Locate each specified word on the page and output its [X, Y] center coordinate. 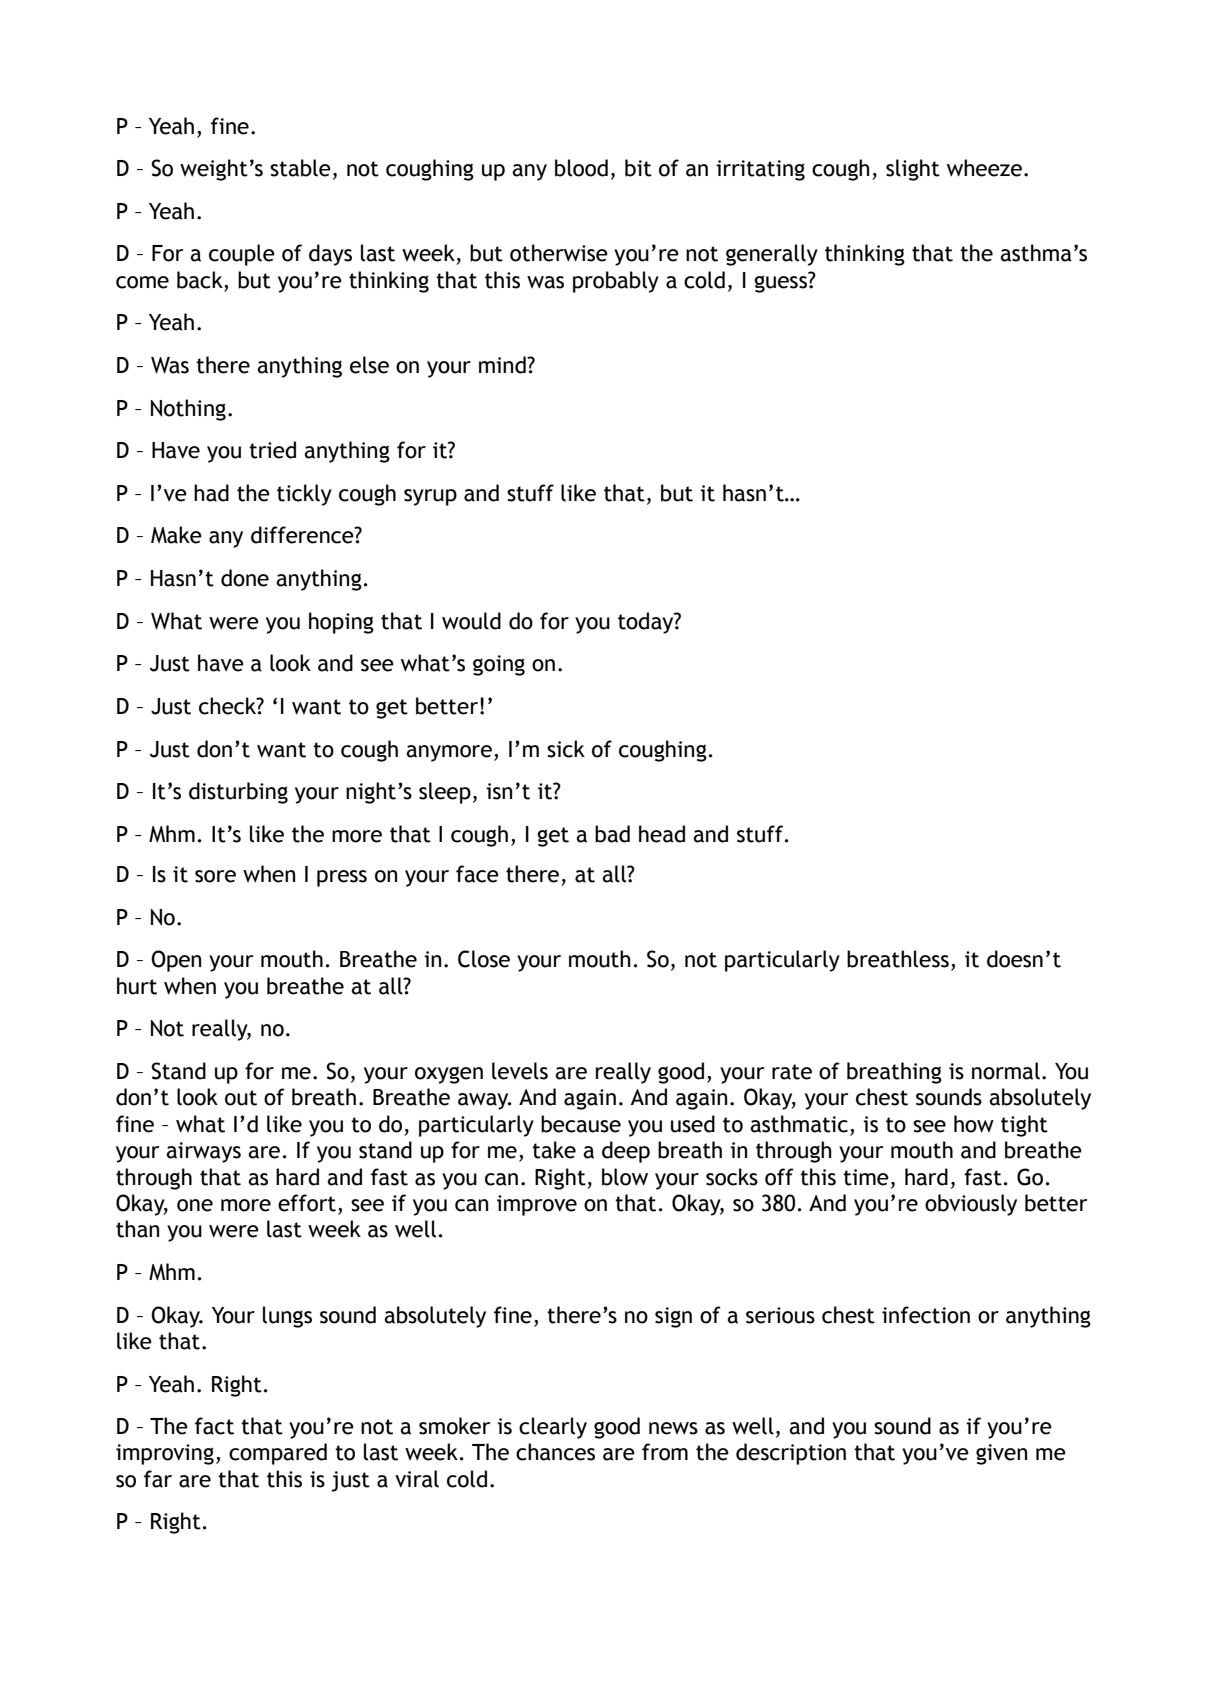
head [662, 834]
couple [242, 255]
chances [555, 1452]
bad [612, 834]
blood [581, 168]
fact [214, 1426]
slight [913, 170]
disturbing [238, 793]
